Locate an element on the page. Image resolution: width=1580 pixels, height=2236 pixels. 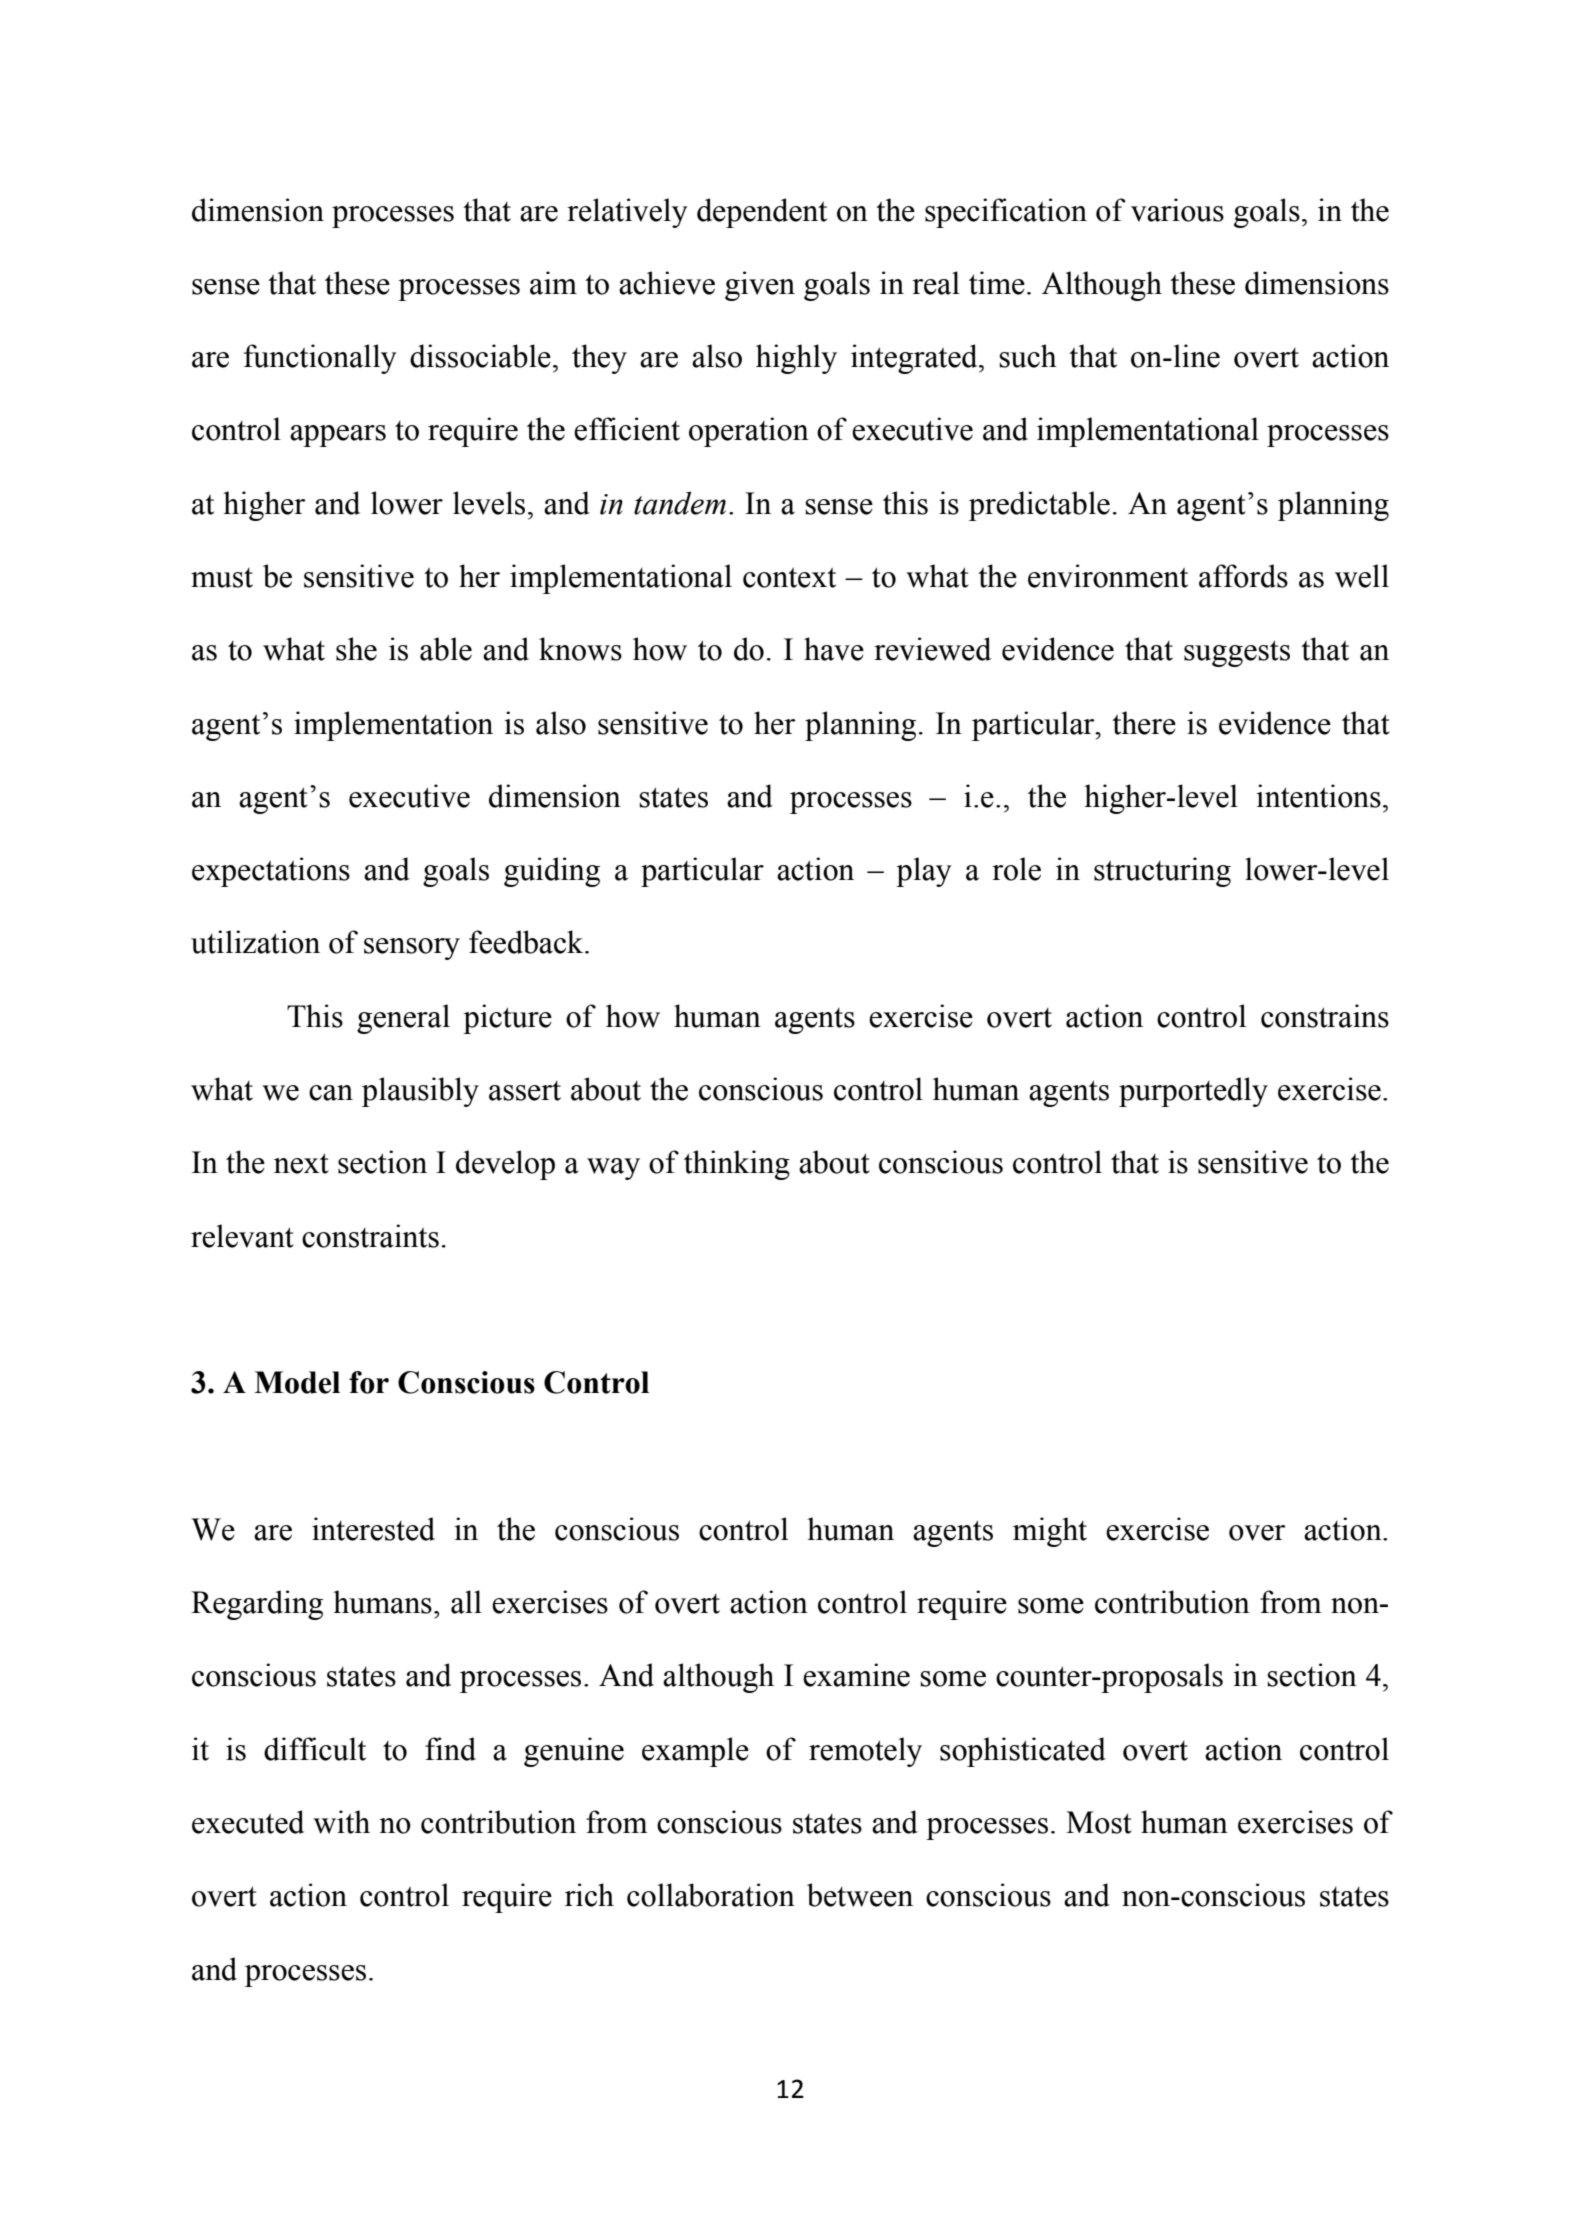
intentions is located at coordinates (1318, 796).
